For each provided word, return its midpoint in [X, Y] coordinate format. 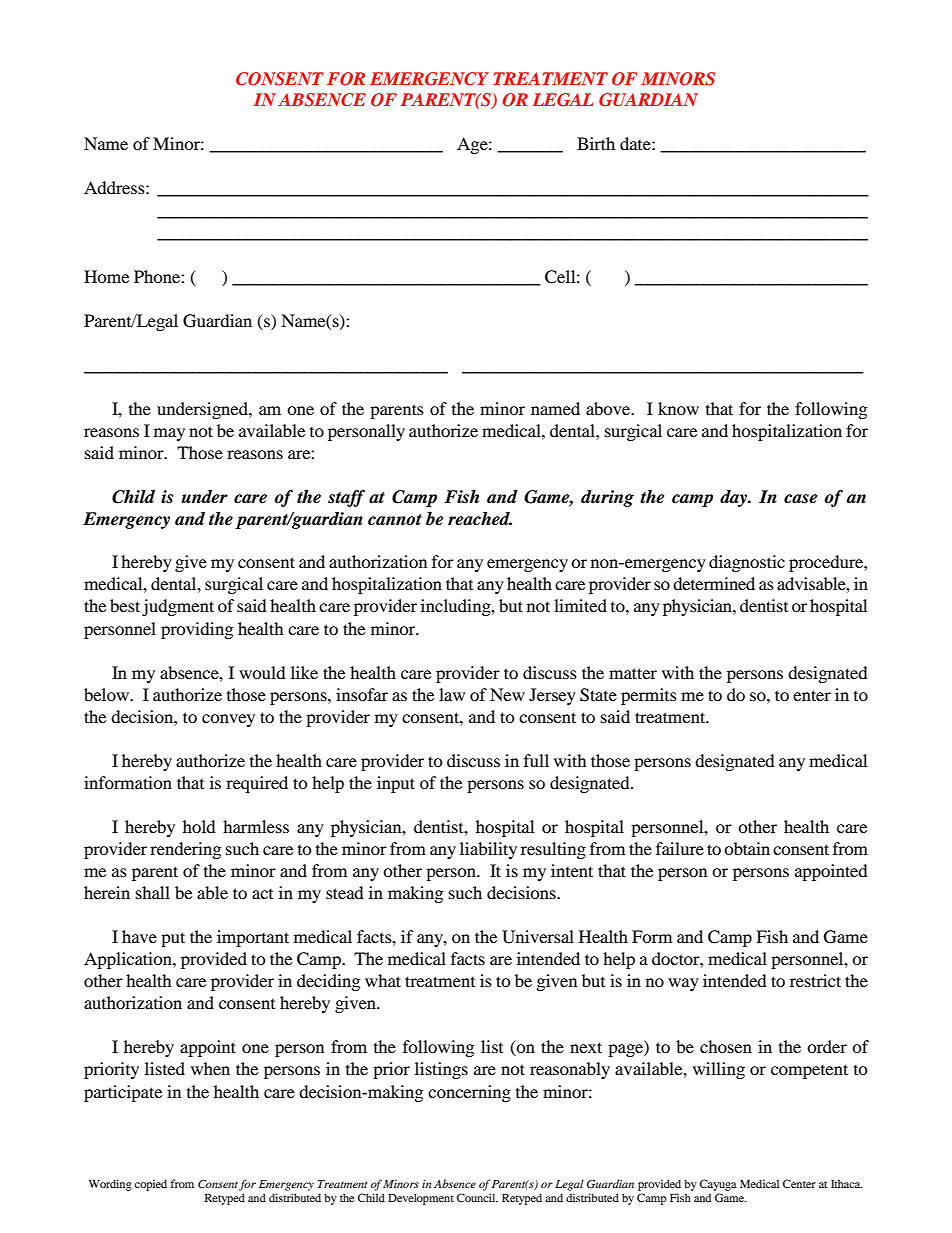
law [452, 694]
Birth [596, 143]
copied [151, 1185]
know [678, 408]
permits [649, 696]
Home [106, 276]
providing [197, 630]
